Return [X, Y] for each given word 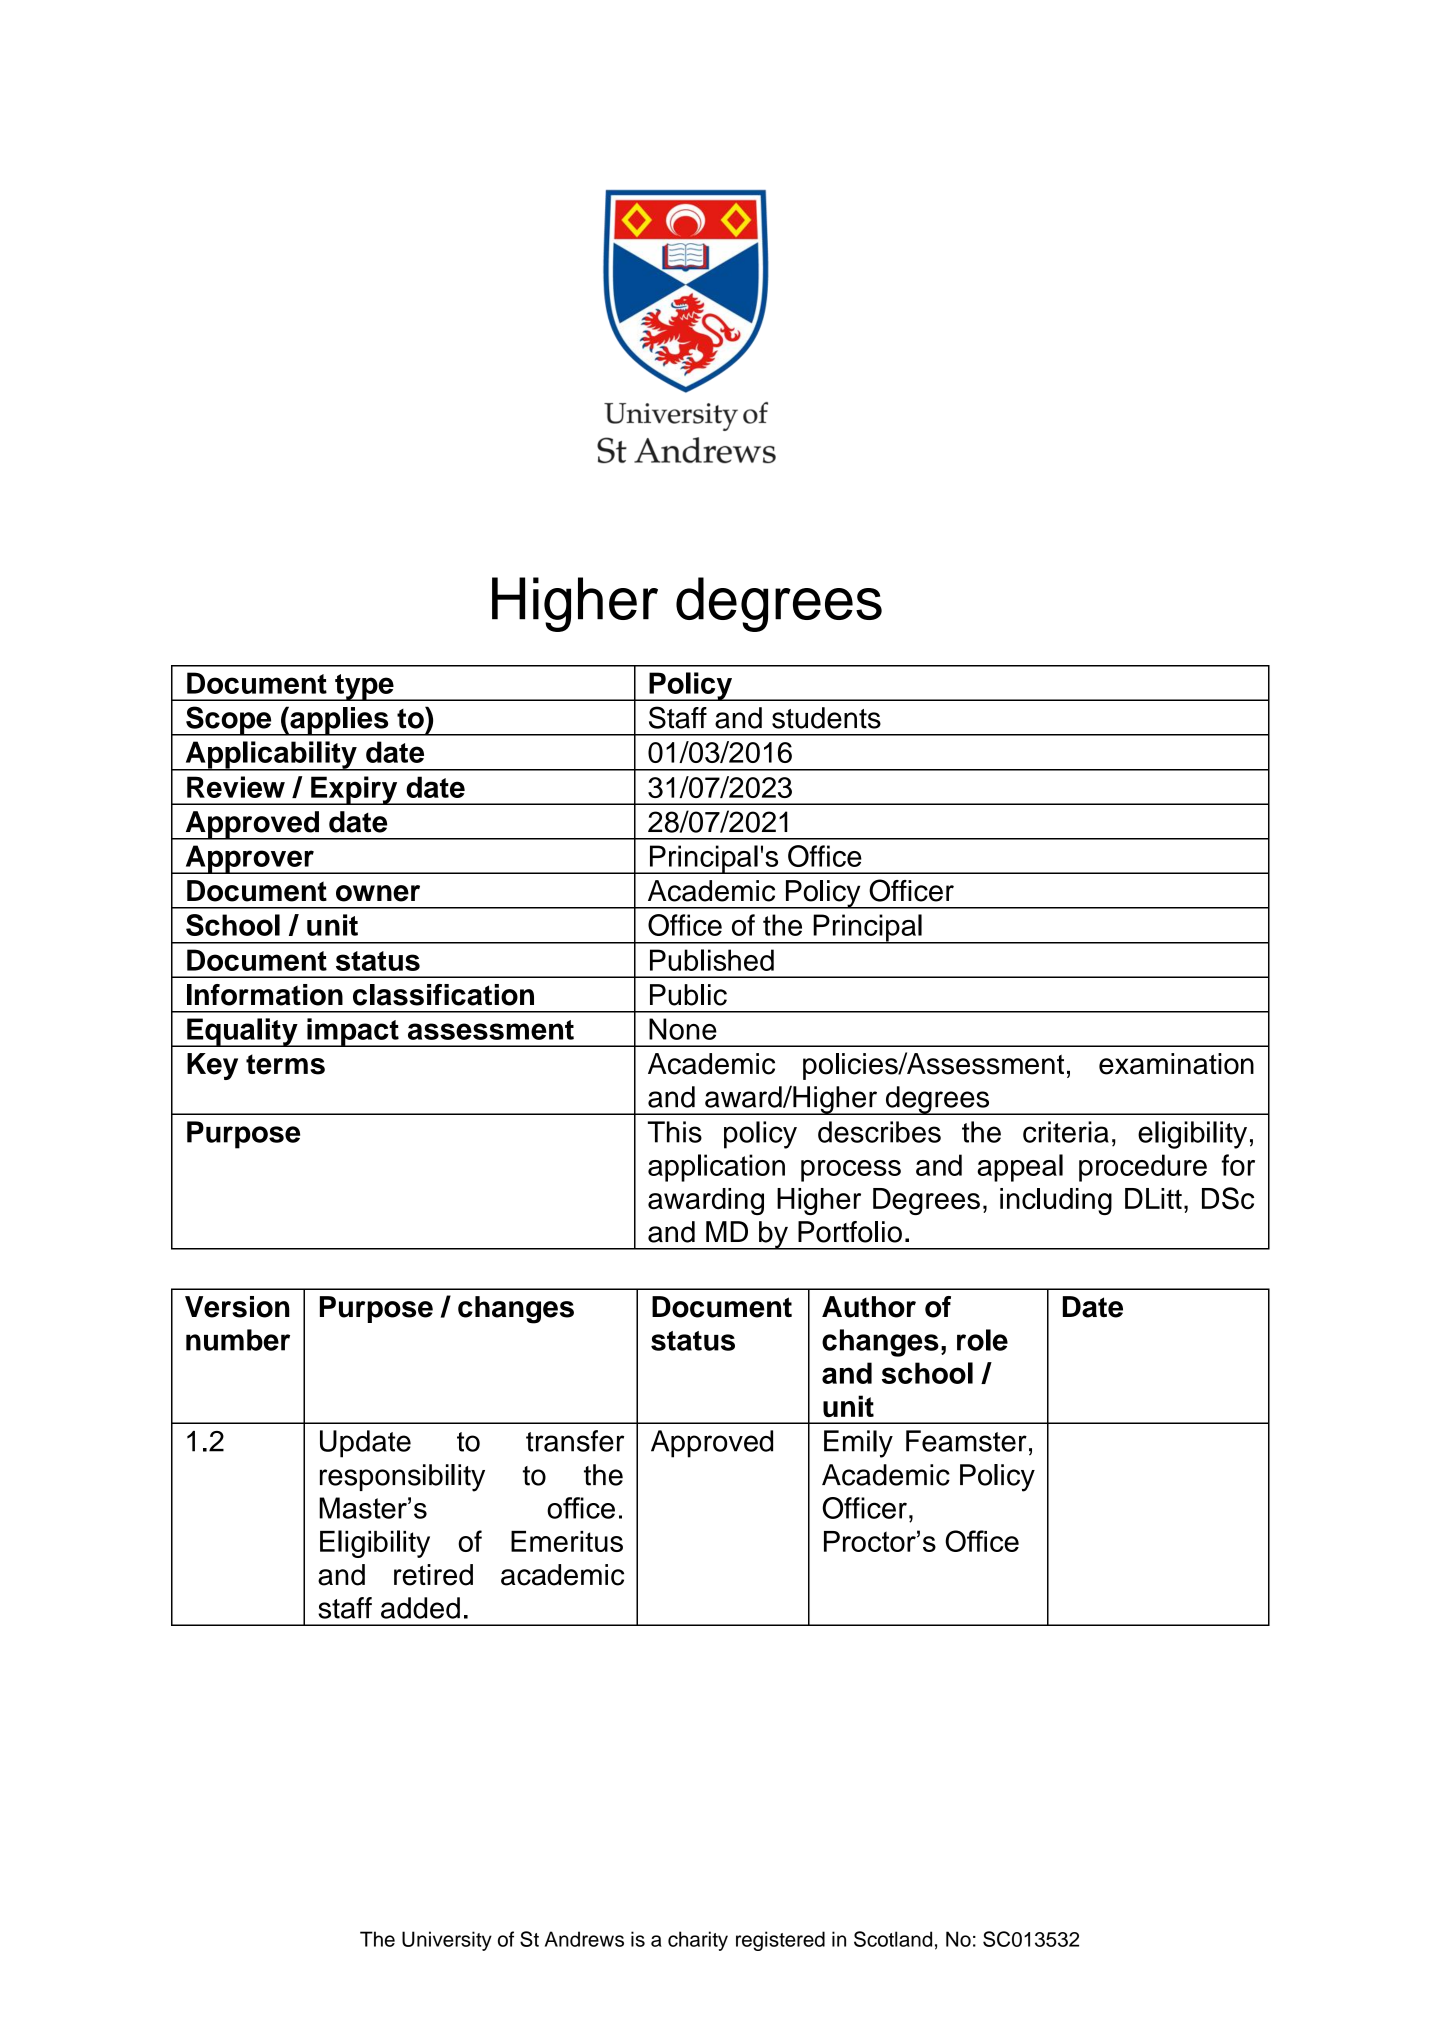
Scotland [893, 1939]
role [982, 1340]
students [826, 718]
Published [712, 960]
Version [237, 1307]
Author [869, 1307]
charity [698, 1941]
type [364, 687]
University [447, 1941]
